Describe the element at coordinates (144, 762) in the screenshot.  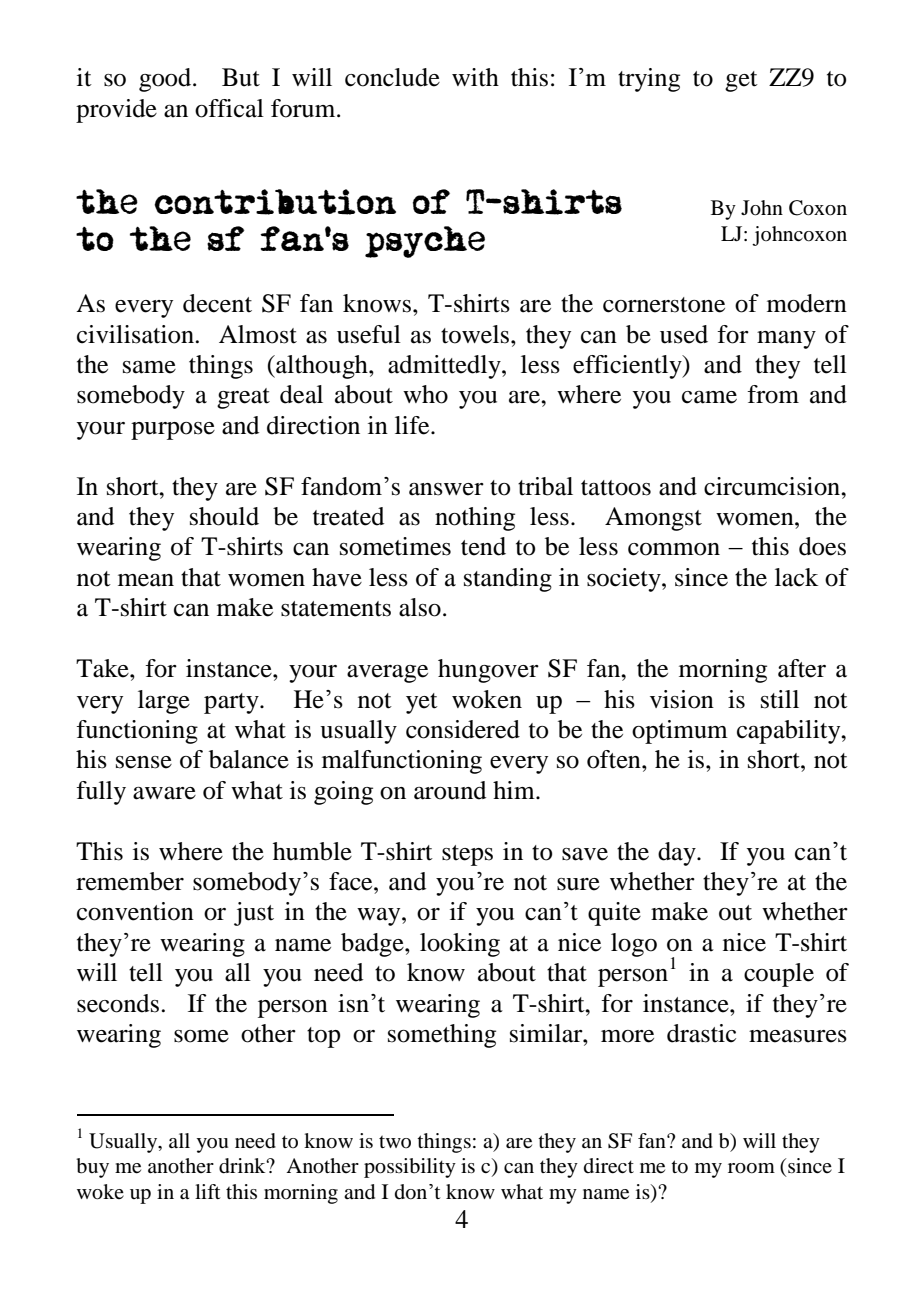
I see `sense` at that location.
